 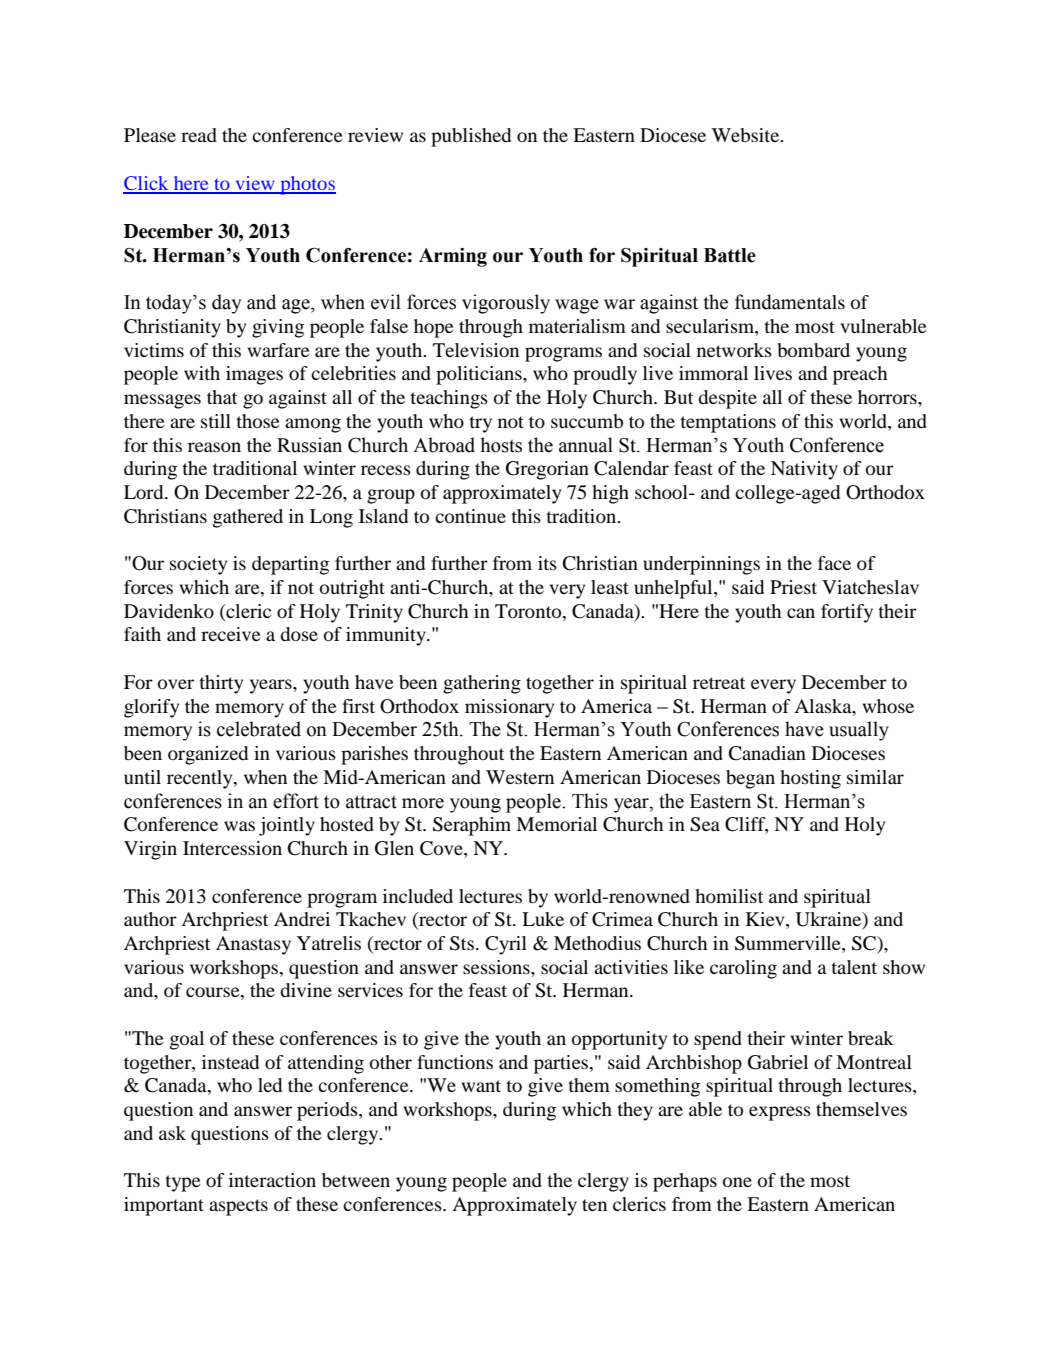 I want to click on Alaska, so click(x=824, y=706).
